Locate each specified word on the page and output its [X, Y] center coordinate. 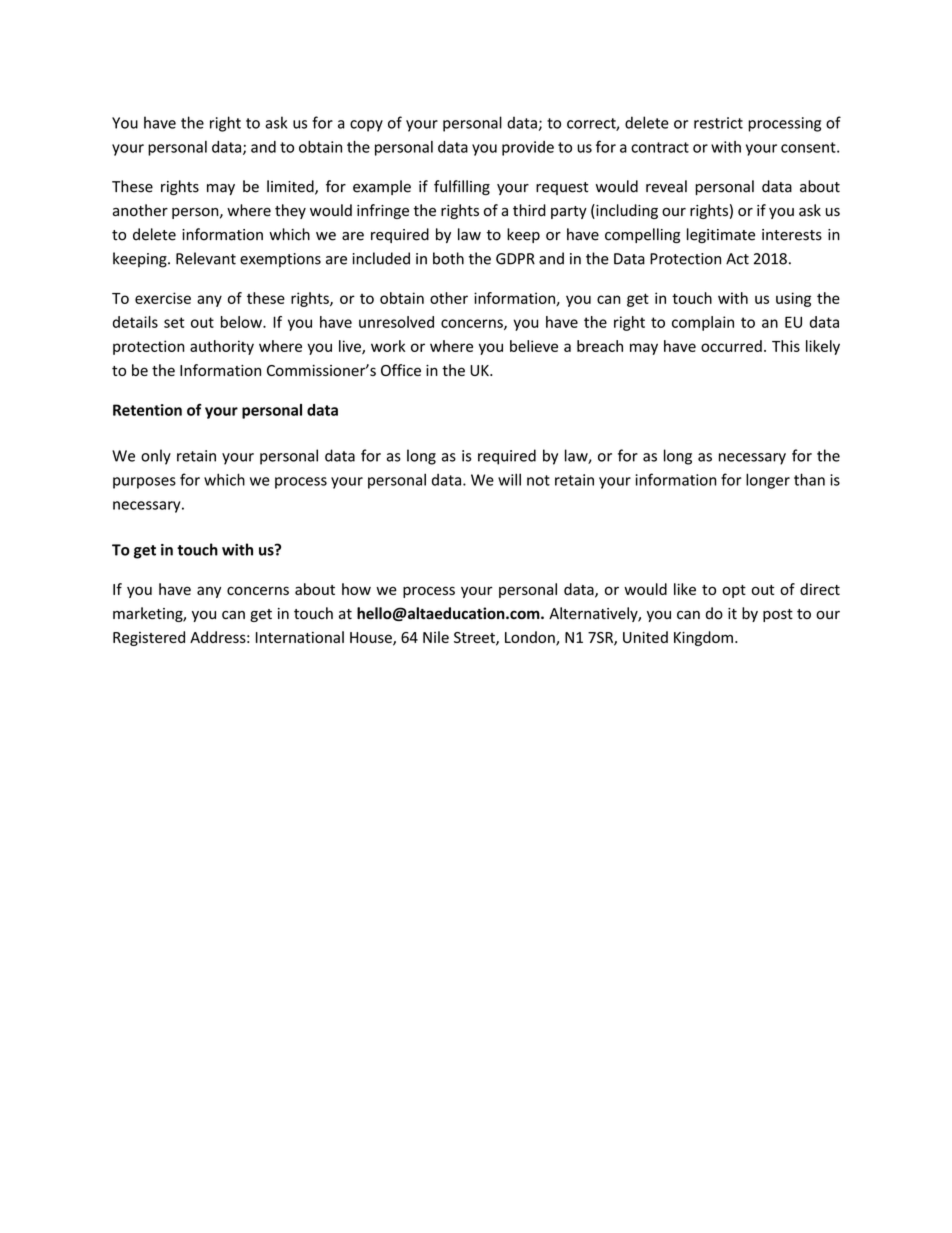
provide [528, 148]
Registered [149, 638]
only [156, 457]
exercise [163, 298]
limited [291, 187]
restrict [718, 123]
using [793, 299]
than [809, 479]
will [509, 479]
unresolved [396, 322]
